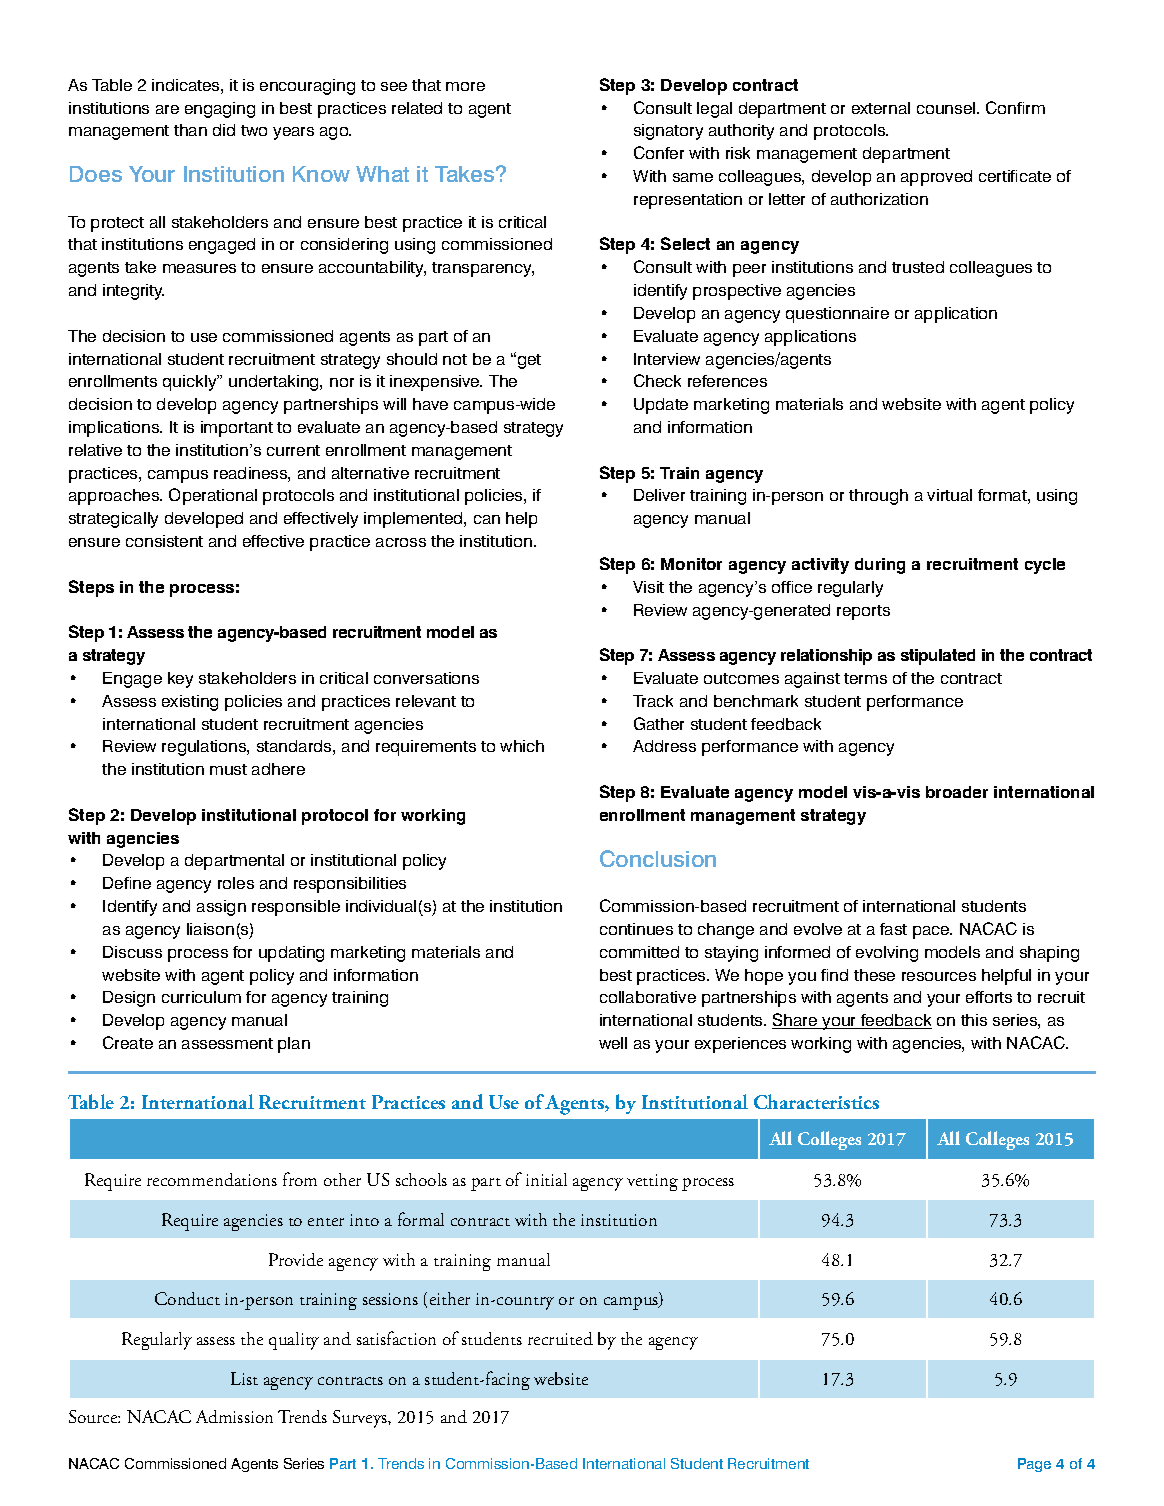 The width and height of the image is (1164, 1506). Describe the element at coordinates (224, 130) in the image. I see `did` at that location.
